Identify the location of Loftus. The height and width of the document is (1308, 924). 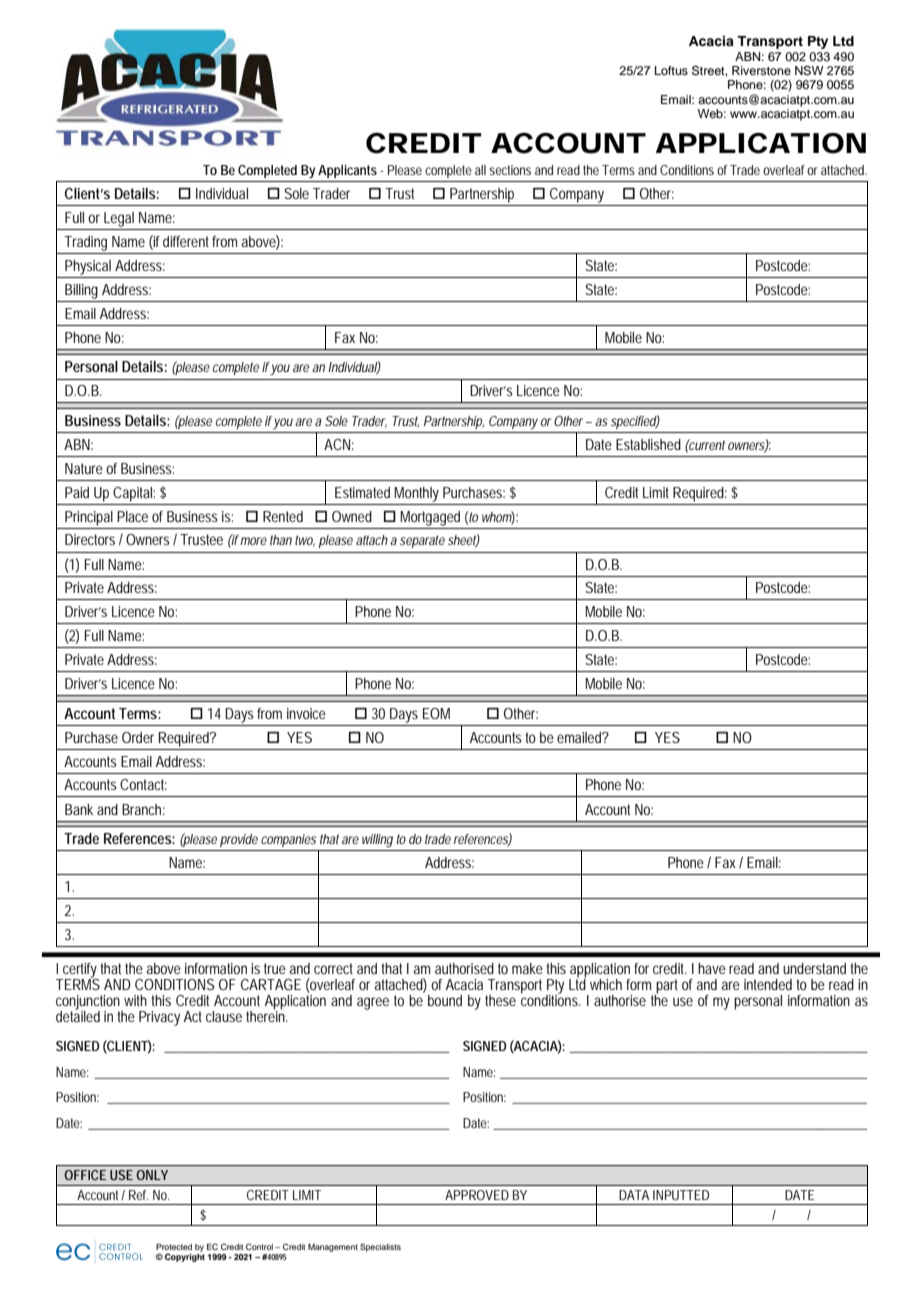
(671, 70).
